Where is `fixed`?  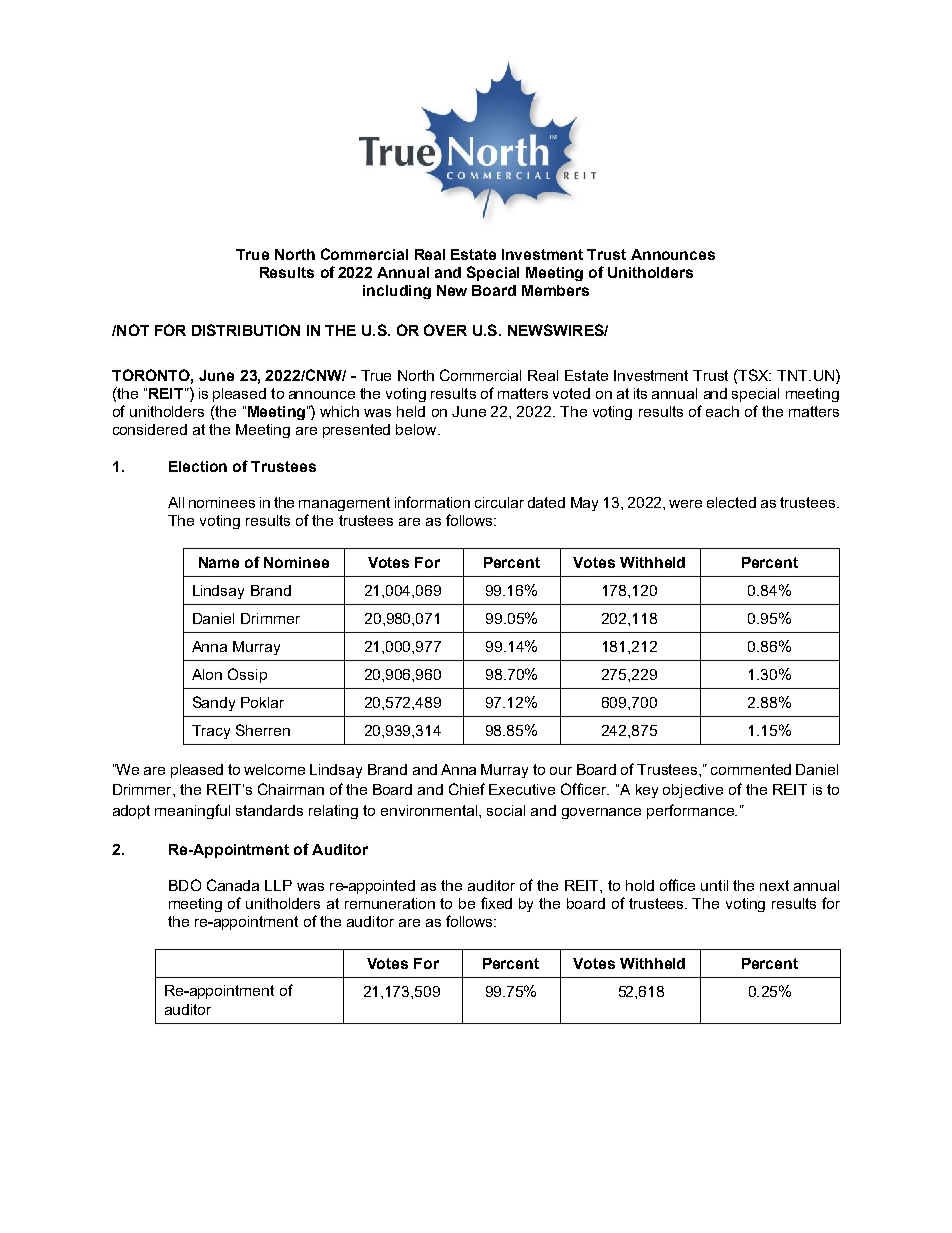 fixed is located at coordinates (496, 903).
